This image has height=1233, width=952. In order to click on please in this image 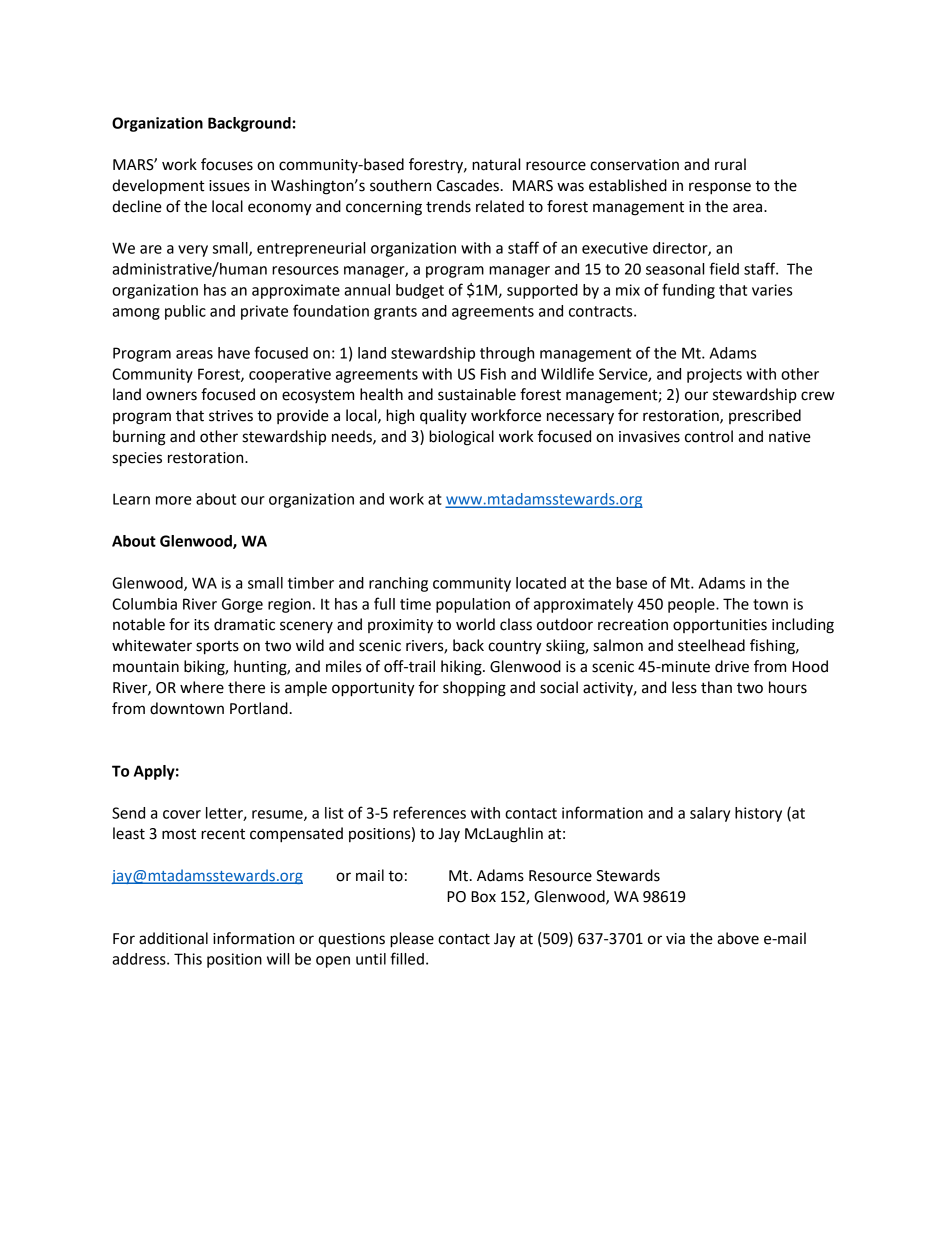, I will do `click(412, 940)`.
